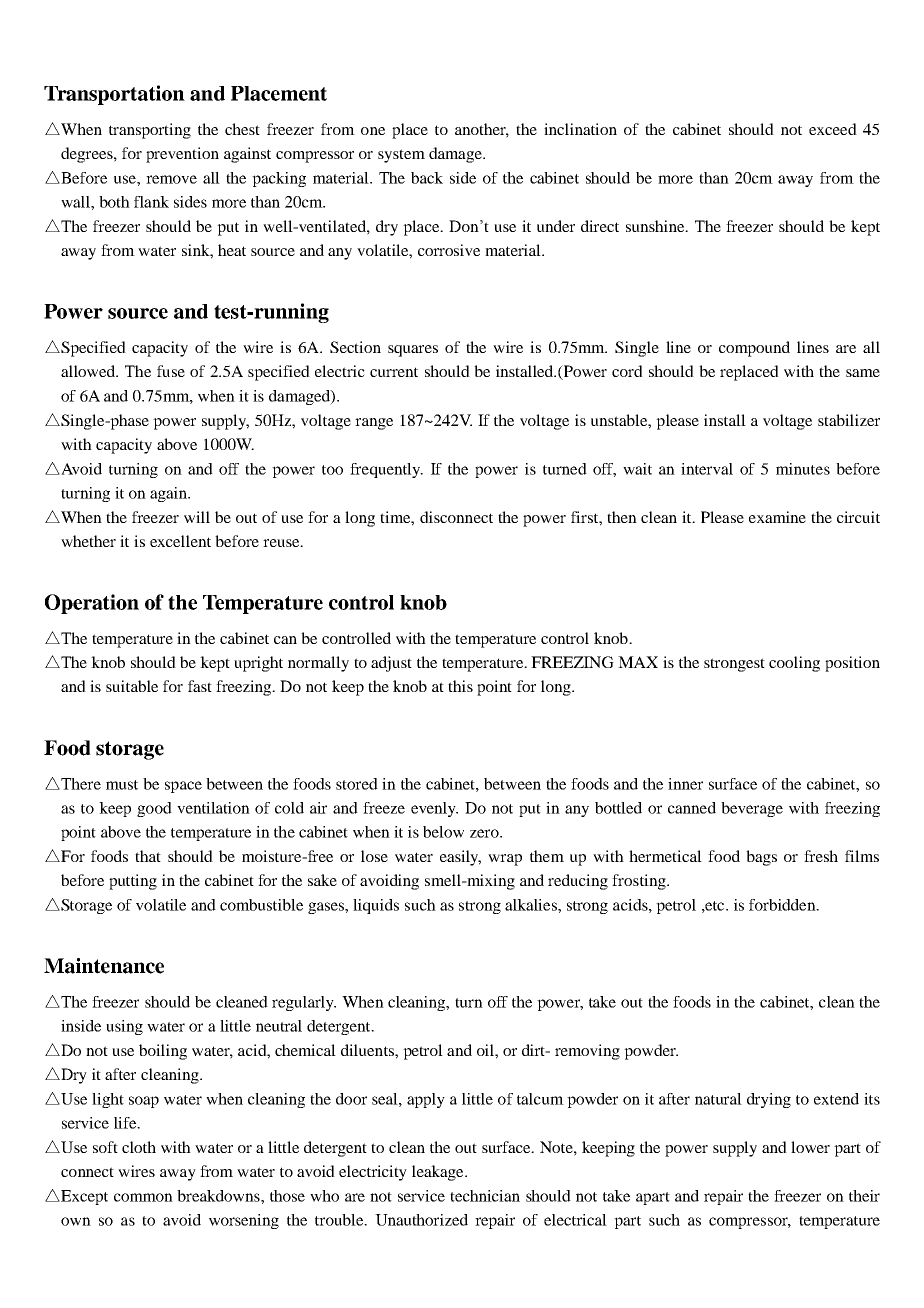  Describe the element at coordinates (485, 1196) in the document. I see `technician` at that location.
